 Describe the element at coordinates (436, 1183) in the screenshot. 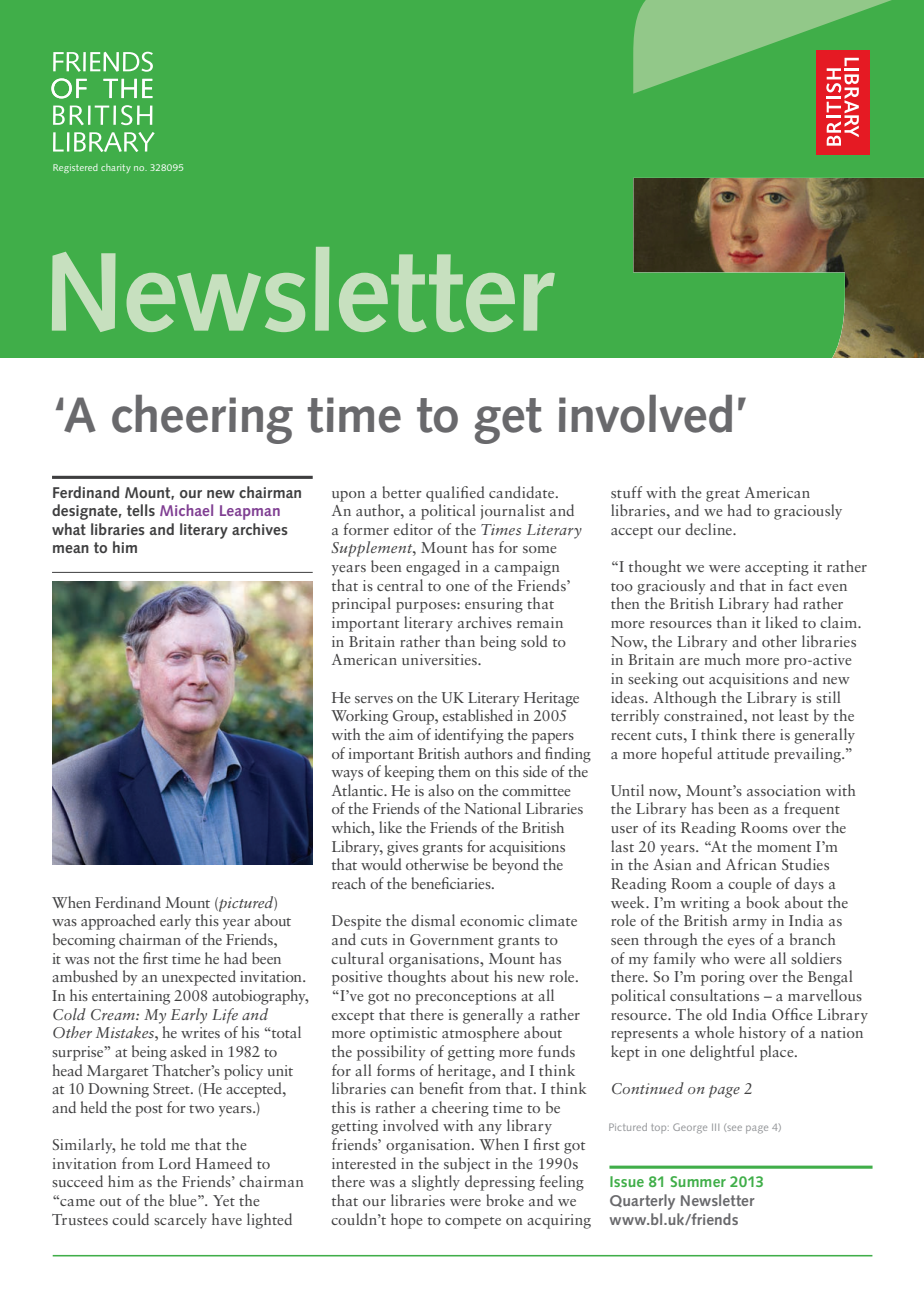

I see `slightly` at that location.
